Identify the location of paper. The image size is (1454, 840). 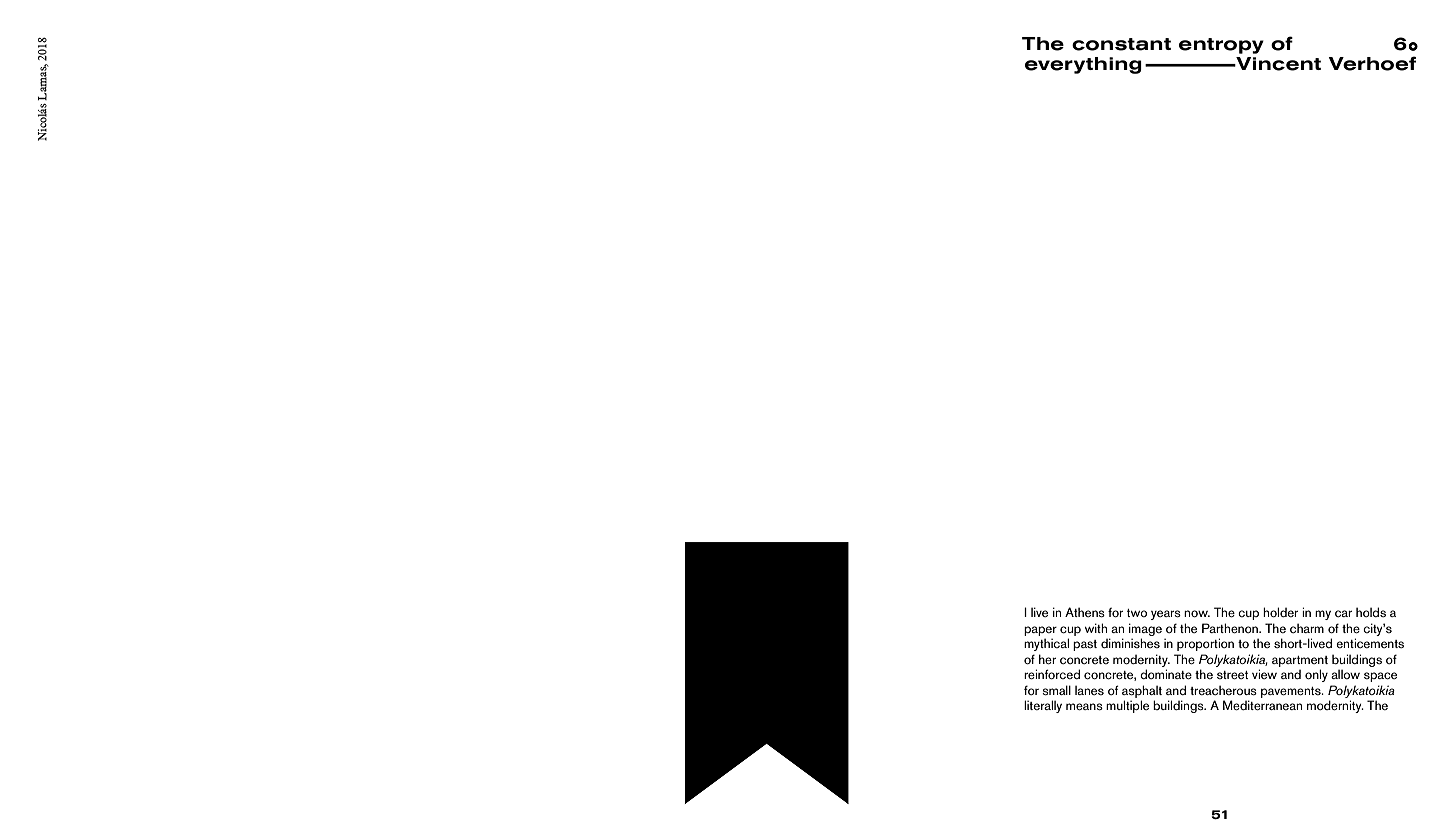
(1040, 631).
